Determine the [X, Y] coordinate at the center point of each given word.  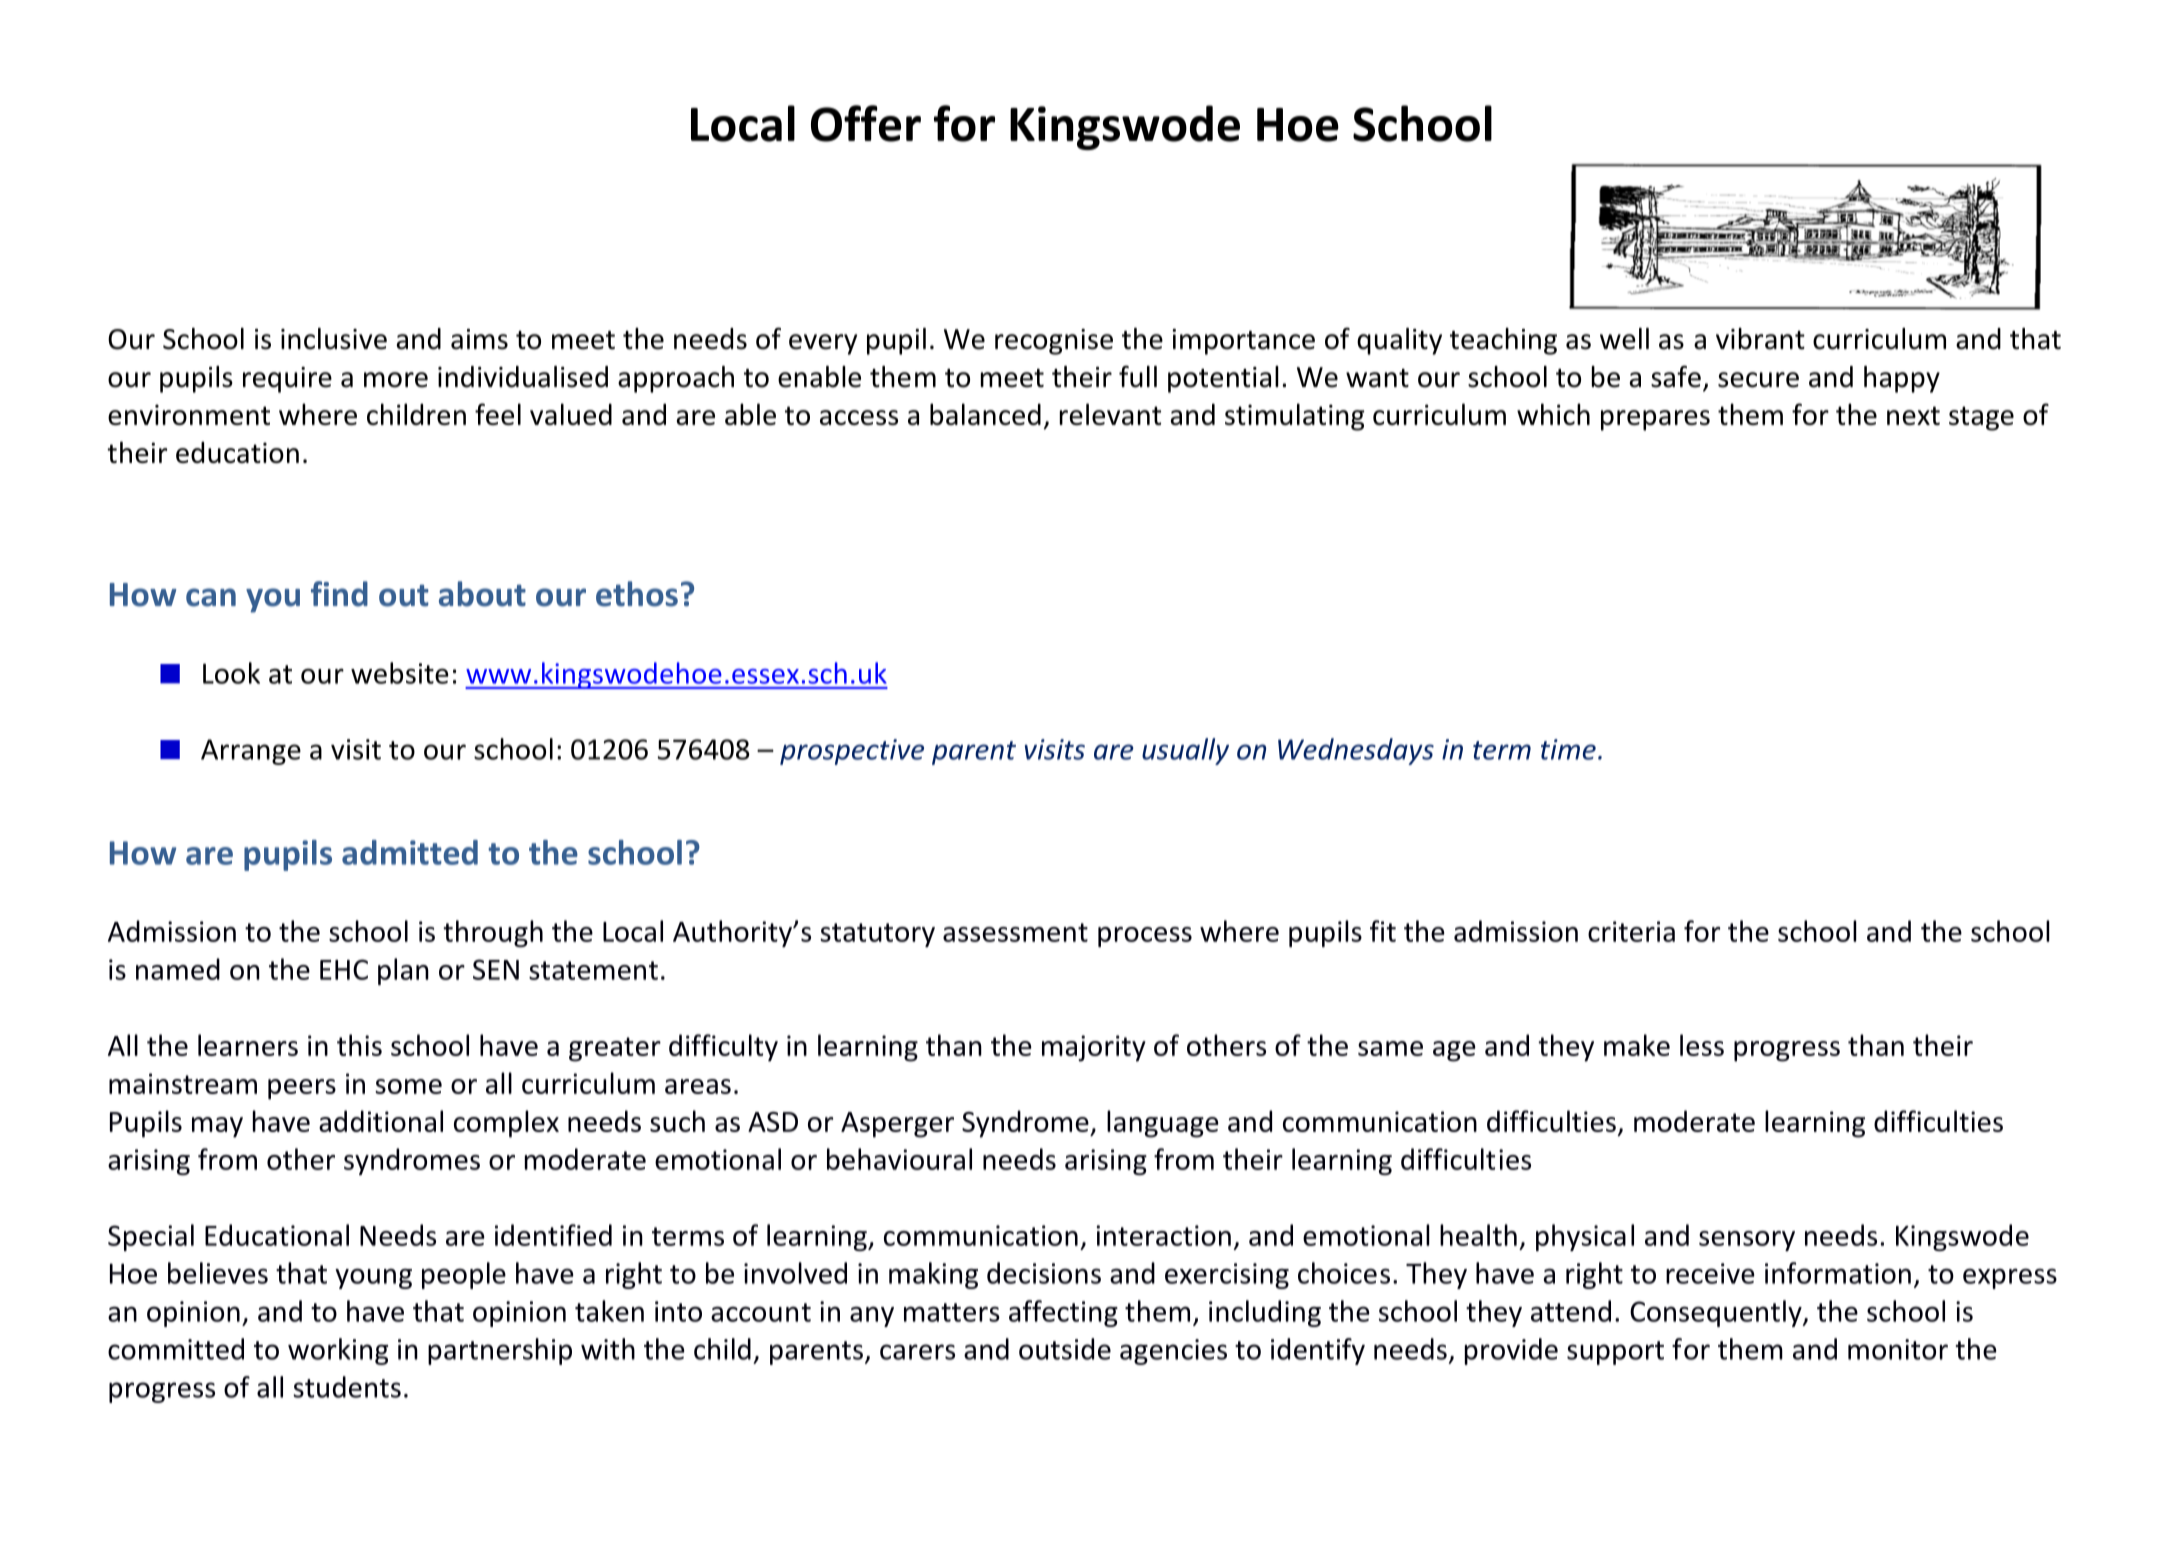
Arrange [251, 752]
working [338, 1351]
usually [1185, 751]
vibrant [1760, 339]
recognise [1054, 342]
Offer [866, 123]
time [1568, 749]
